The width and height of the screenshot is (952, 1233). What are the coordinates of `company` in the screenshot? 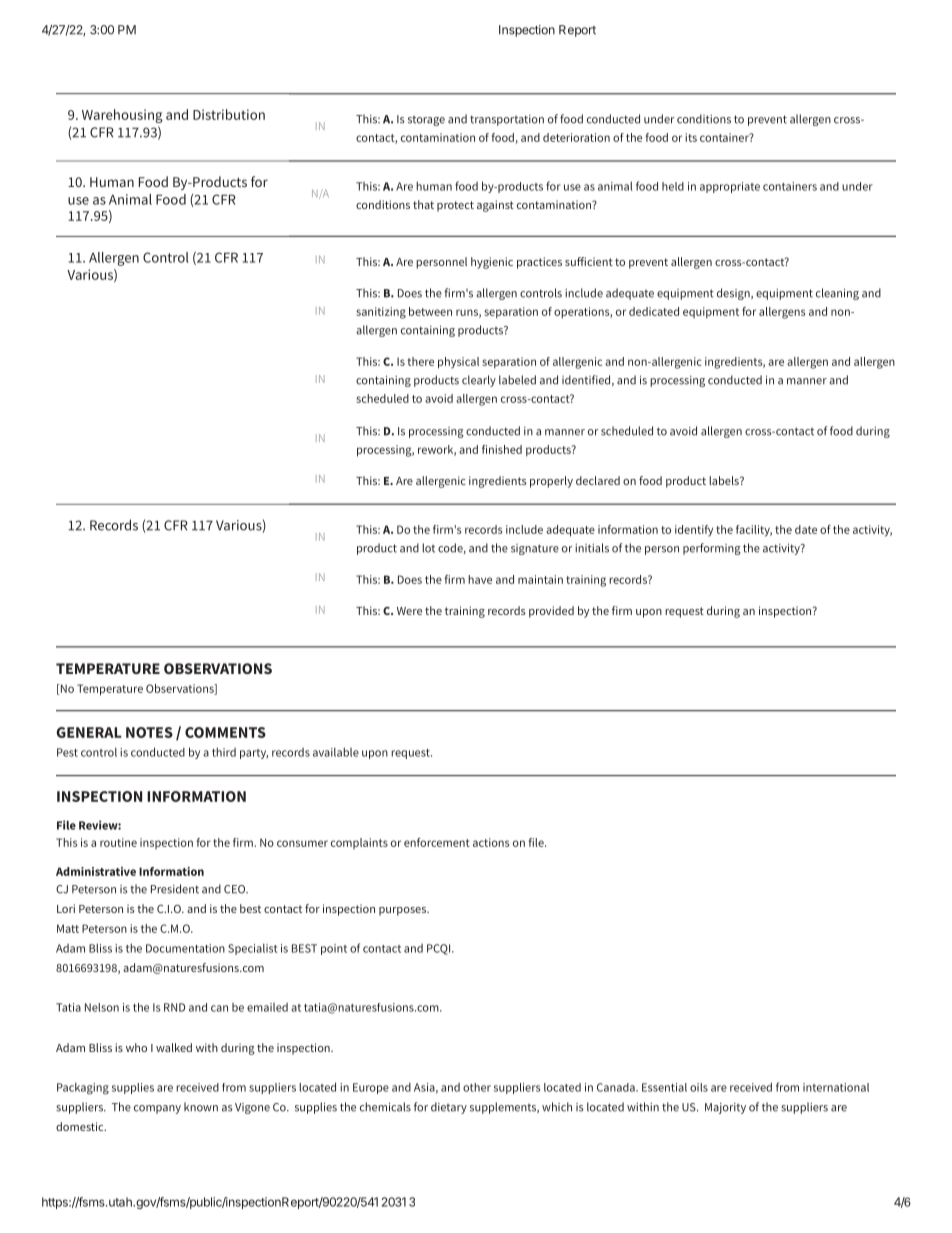 It's located at (157, 1109).
